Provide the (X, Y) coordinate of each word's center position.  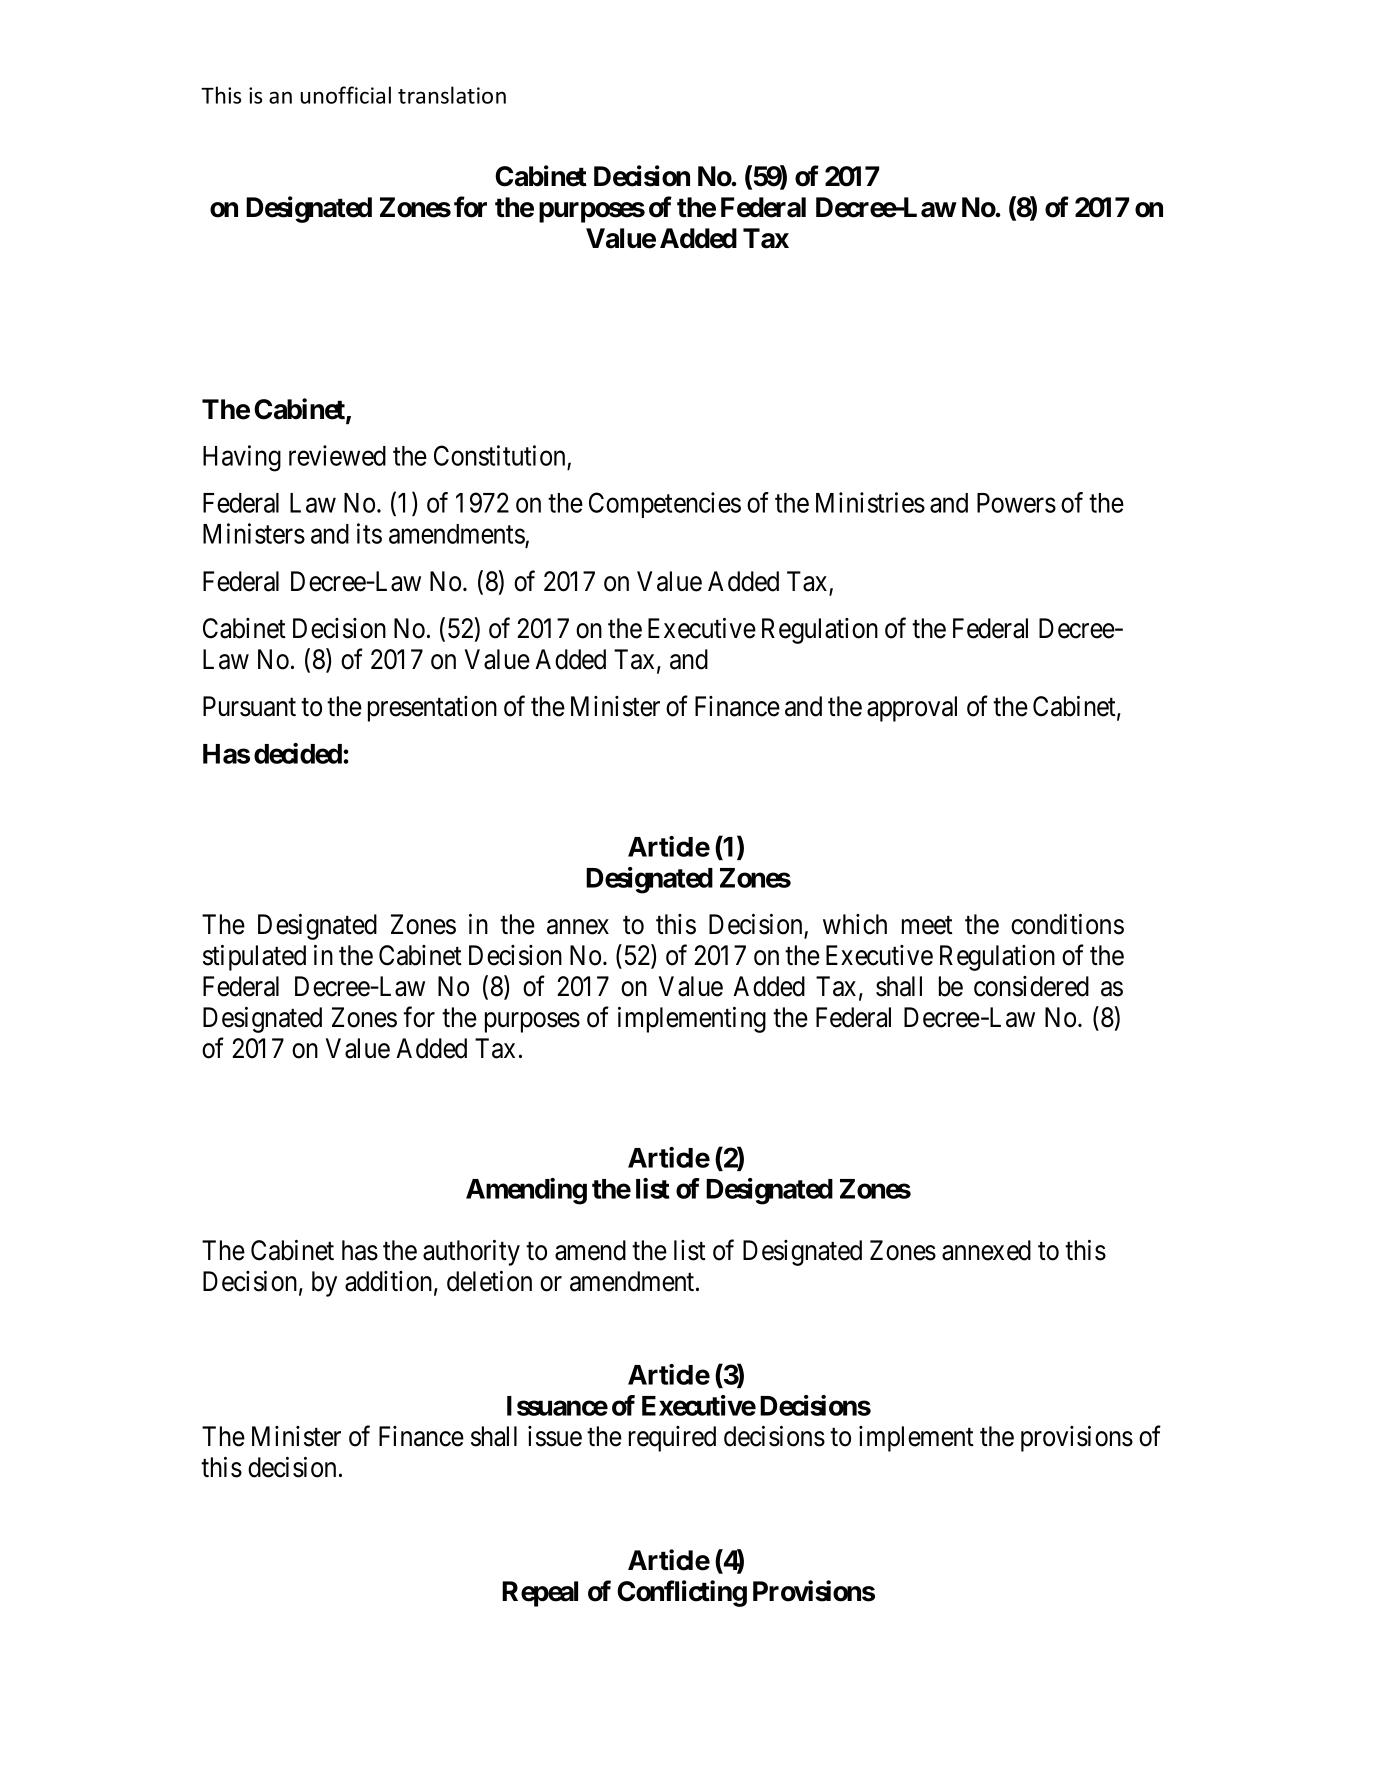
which (855, 924)
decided (299, 753)
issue (555, 1436)
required (672, 1439)
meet (927, 925)
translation (452, 95)
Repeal (540, 1594)
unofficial (345, 95)
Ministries (870, 502)
